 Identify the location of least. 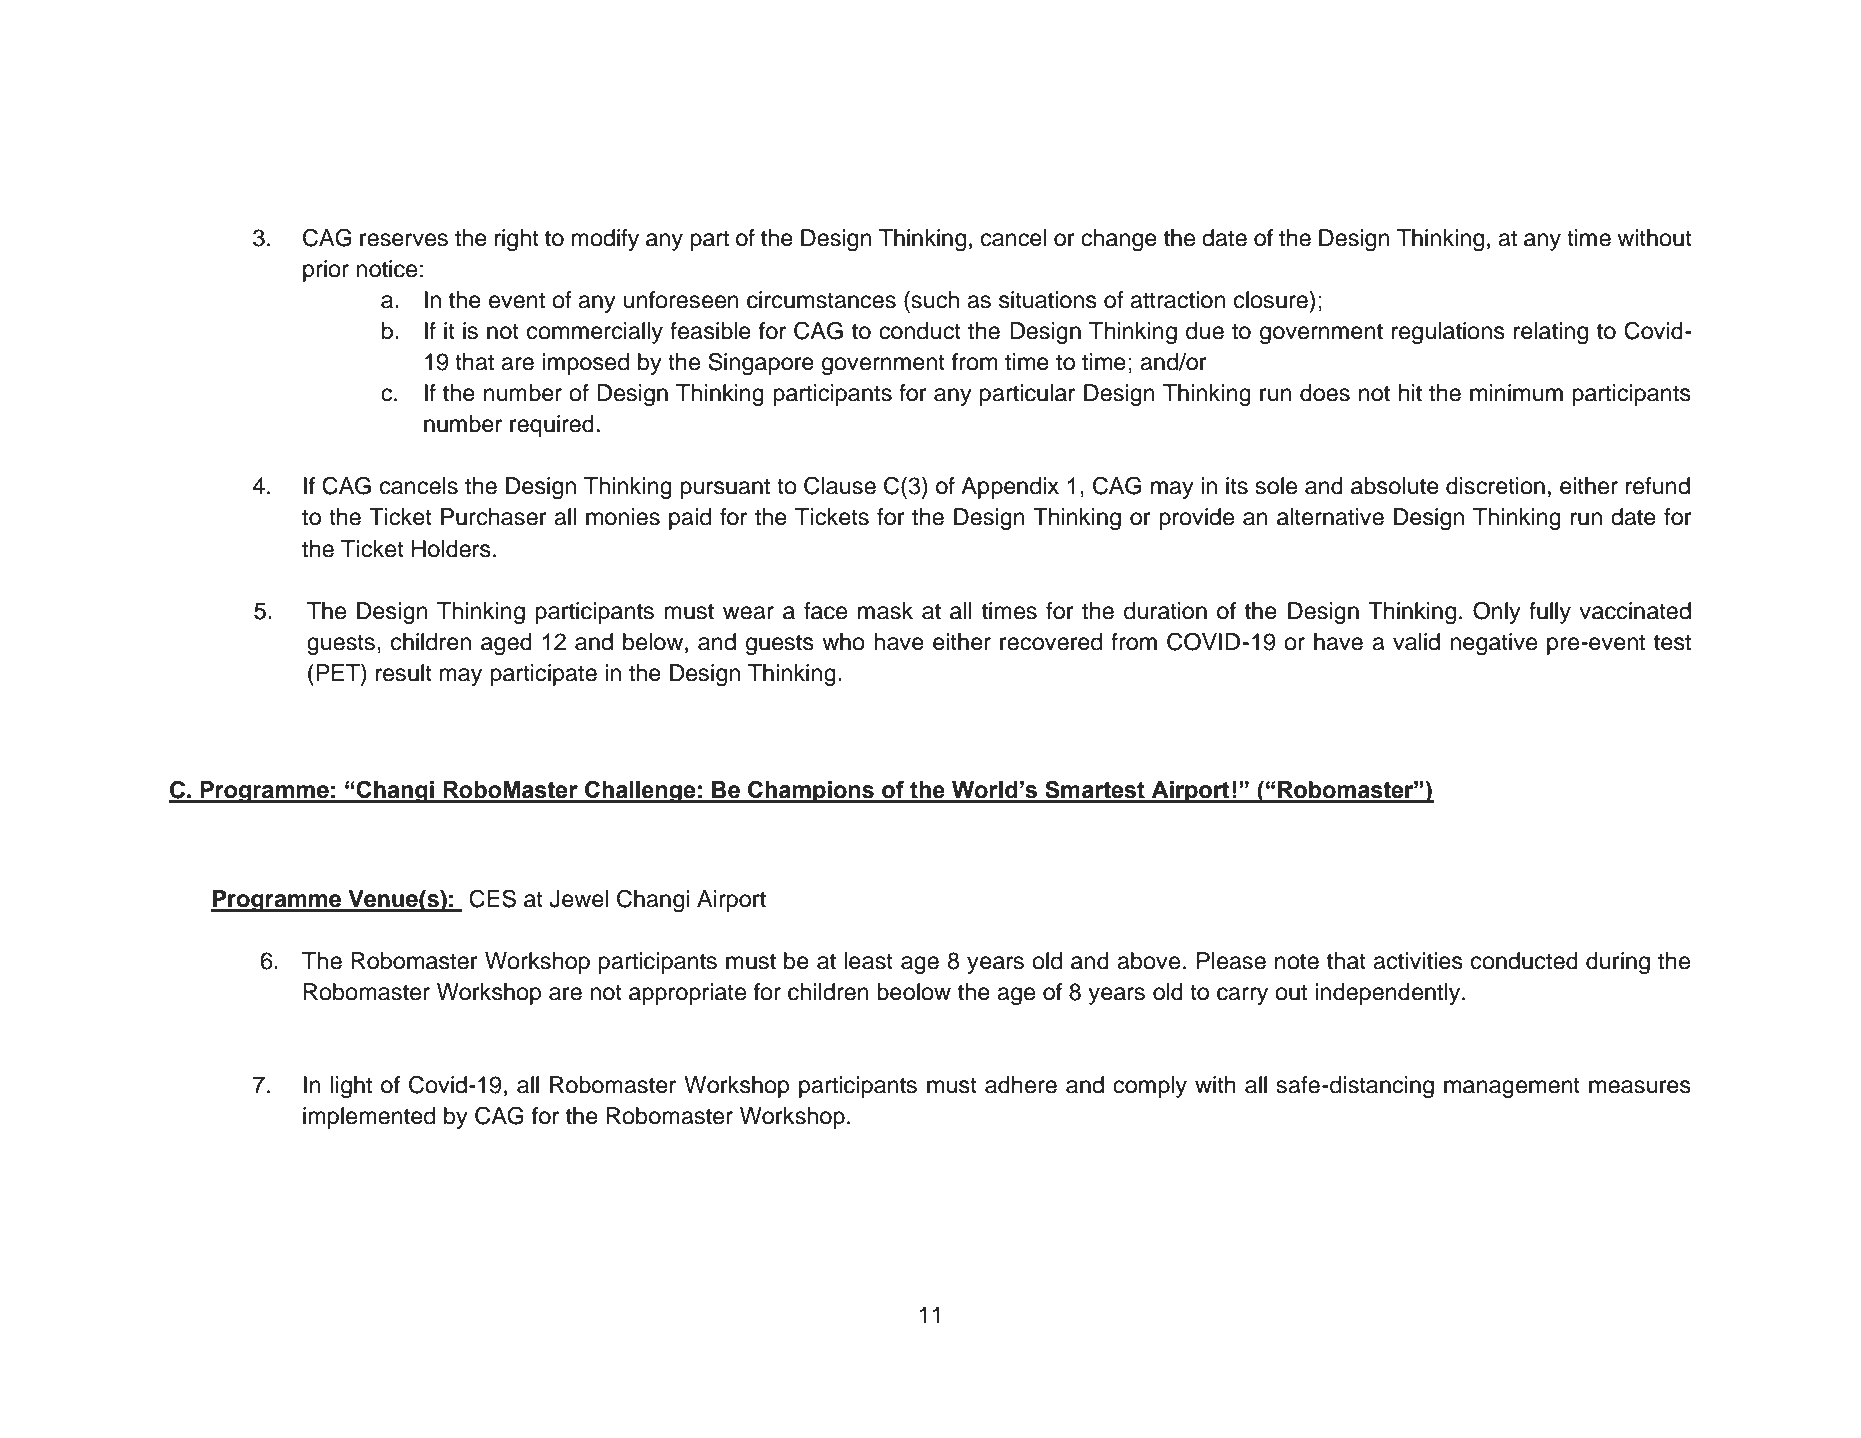
(868, 961).
